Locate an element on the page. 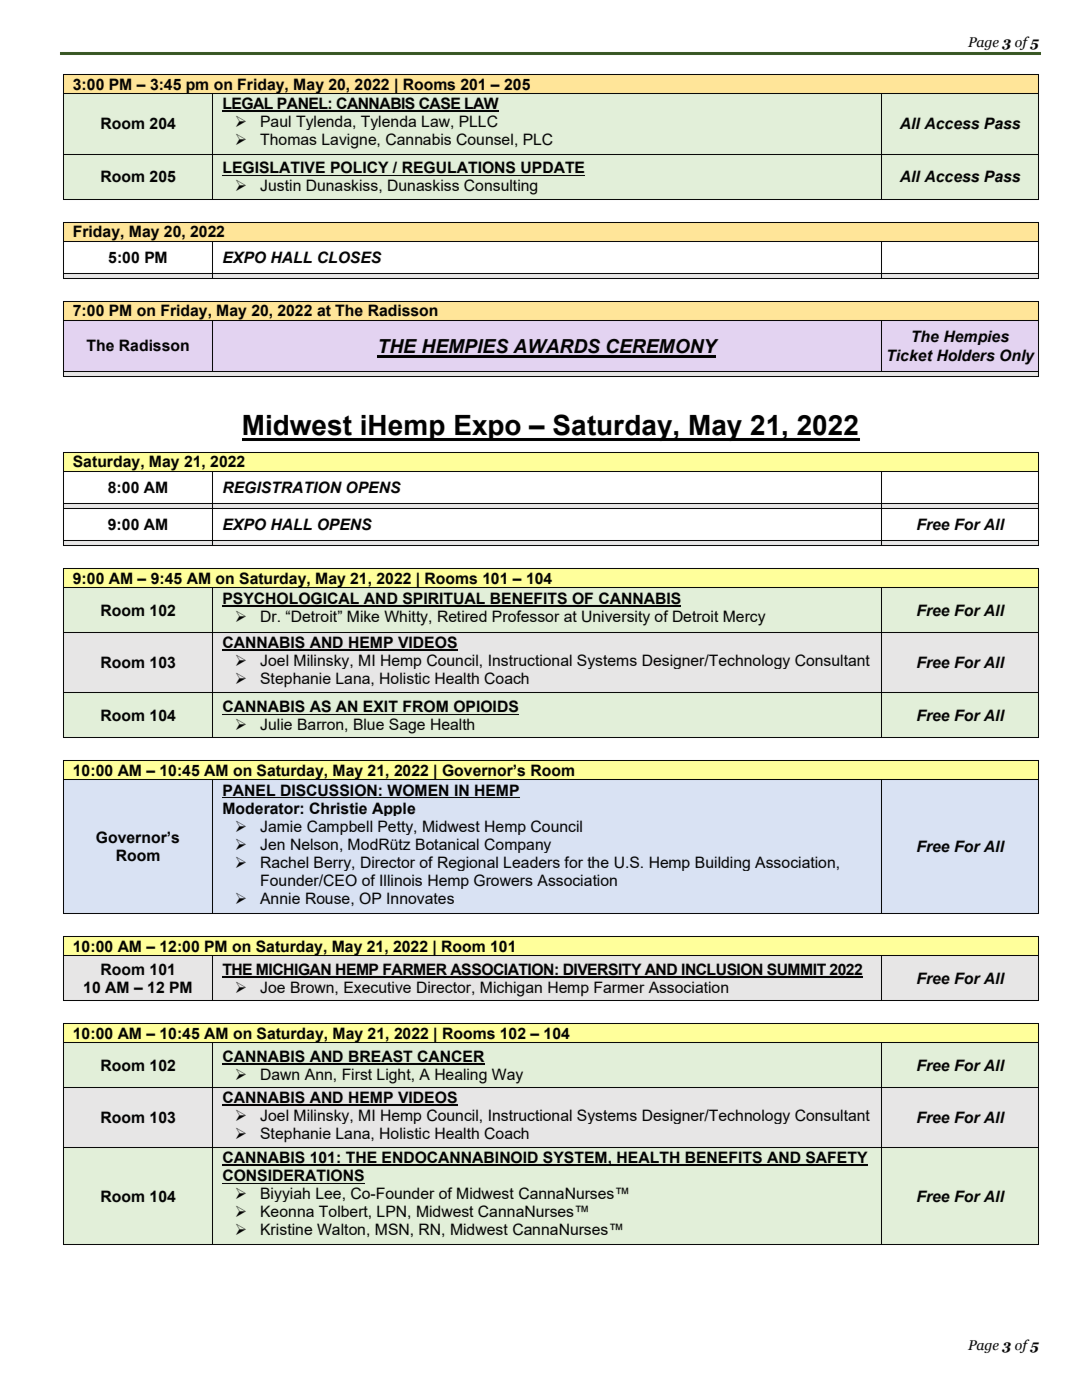 Image resolution: width=1070 pixels, height=1385 pixels. University is located at coordinates (616, 618).
